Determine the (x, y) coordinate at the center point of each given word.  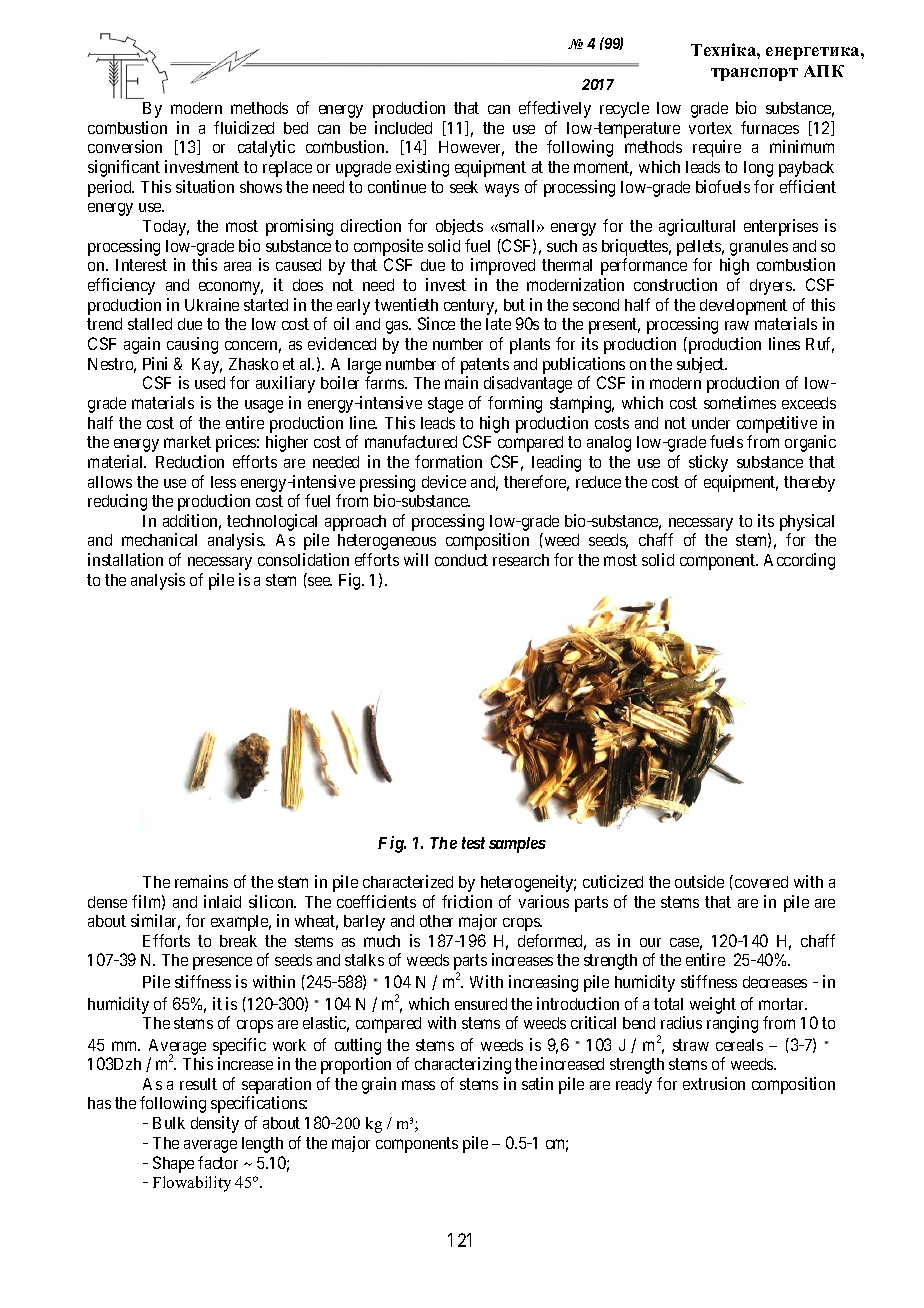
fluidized (244, 127)
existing (422, 168)
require (717, 148)
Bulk (169, 1123)
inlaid (222, 901)
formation (448, 461)
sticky (708, 463)
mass (418, 1085)
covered (761, 882)
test (473, 843)
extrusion (714, 1083)
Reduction (190, 461)
